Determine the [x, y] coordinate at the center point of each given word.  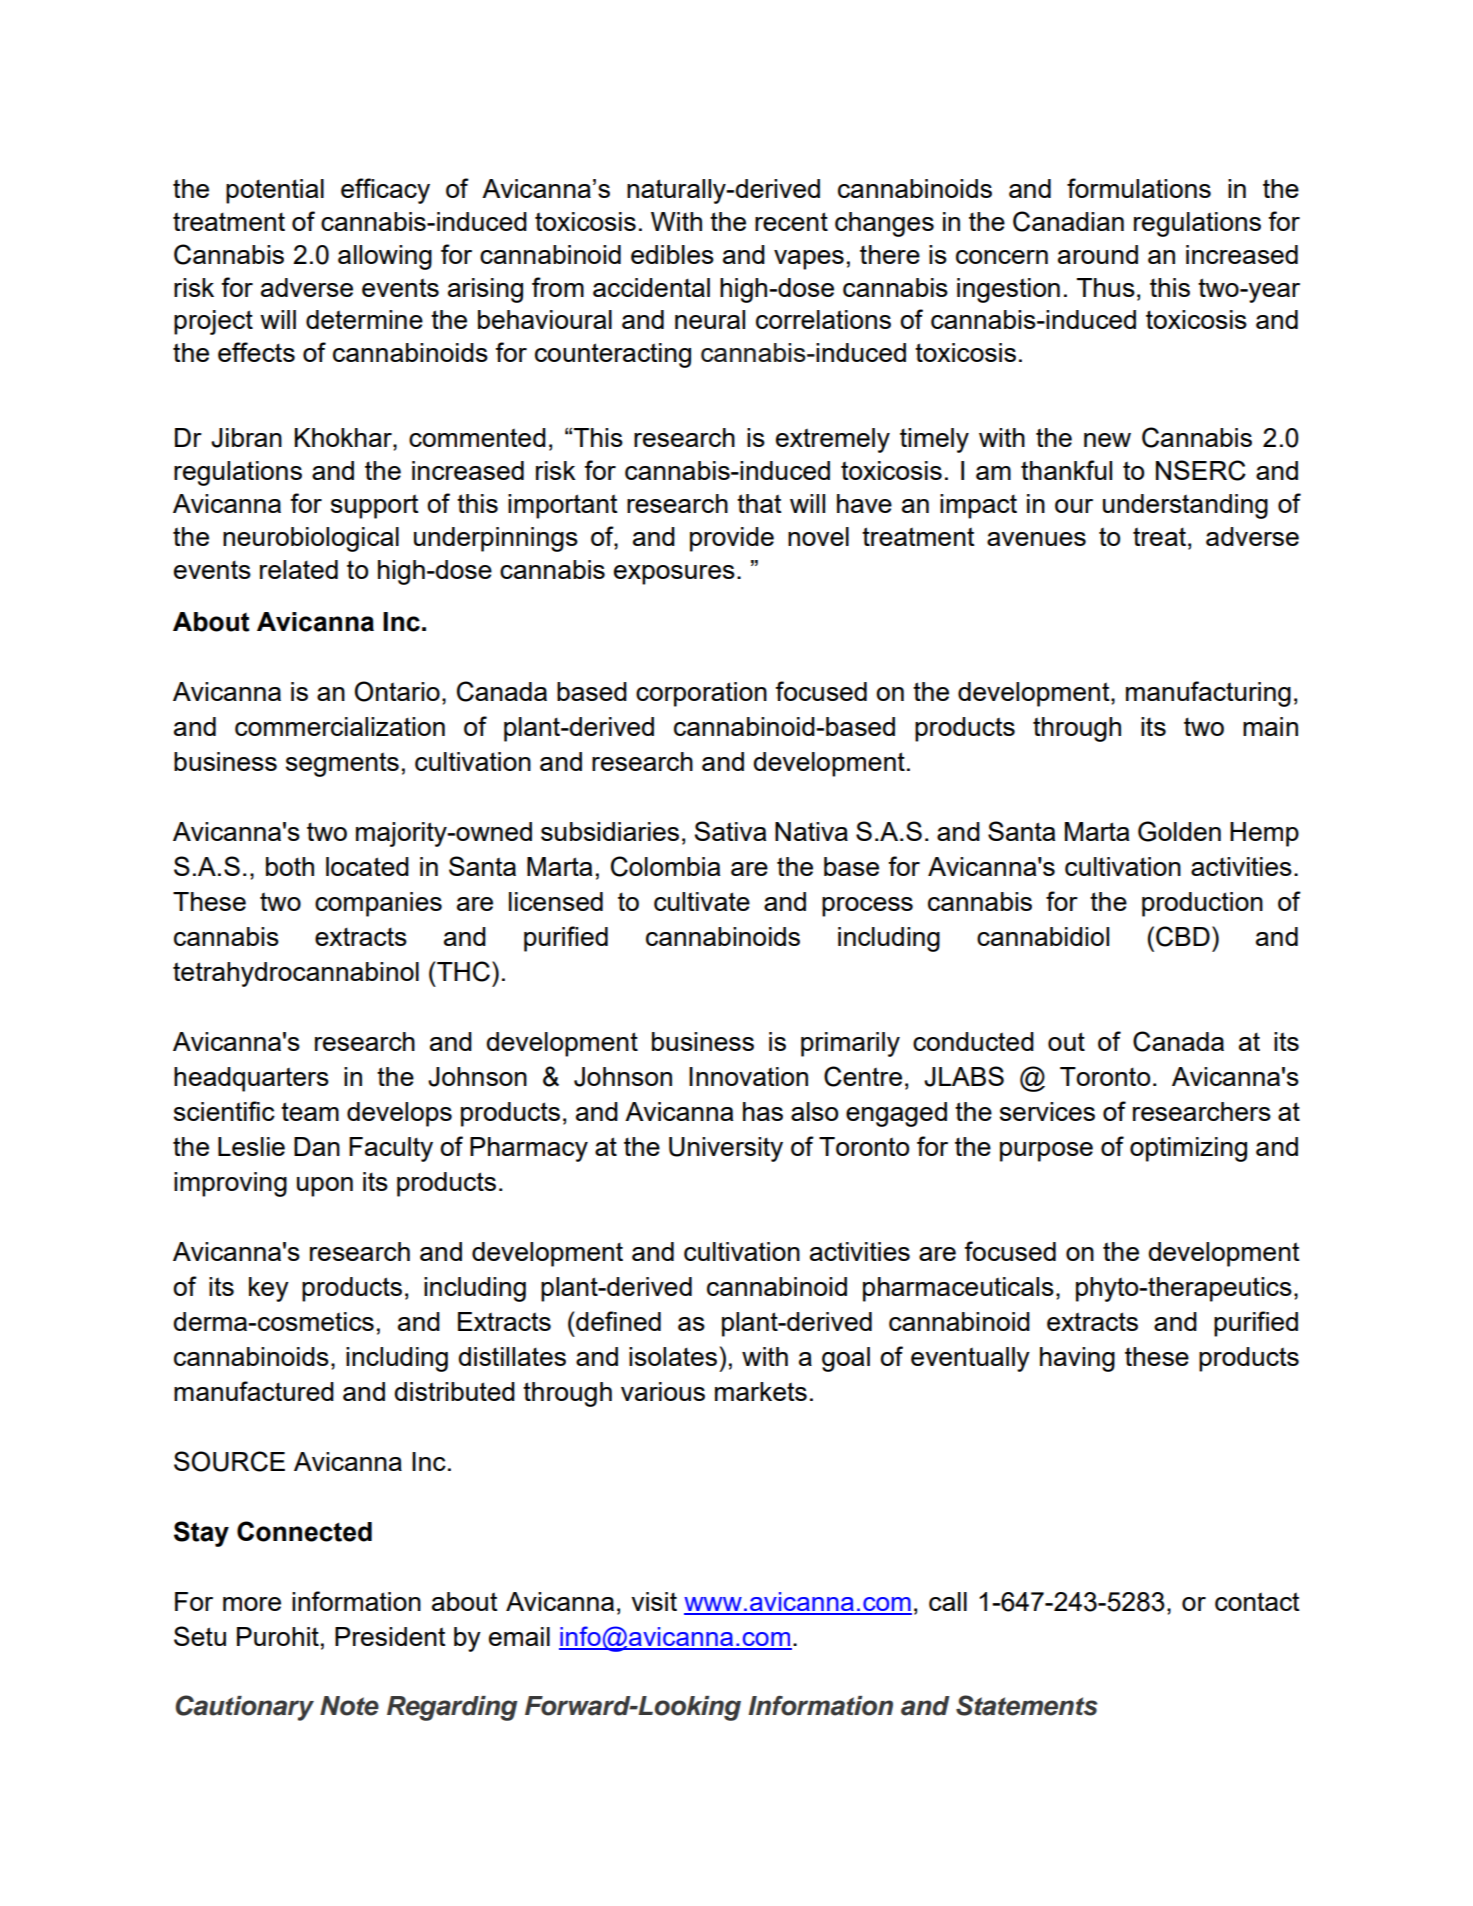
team [310, 1111]
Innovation [748, 1076]
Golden [1179, 831]
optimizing [1188, 1149]
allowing [385, 257]
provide [732, 539]
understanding [1185, 506]
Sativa [730, 831]
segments [342, 764]
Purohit [278, 1636]
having [1077, 1359]
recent [791, 221]
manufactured [254, 1391]
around [1098, 254]
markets [761, 1391]
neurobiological [311, 539]
